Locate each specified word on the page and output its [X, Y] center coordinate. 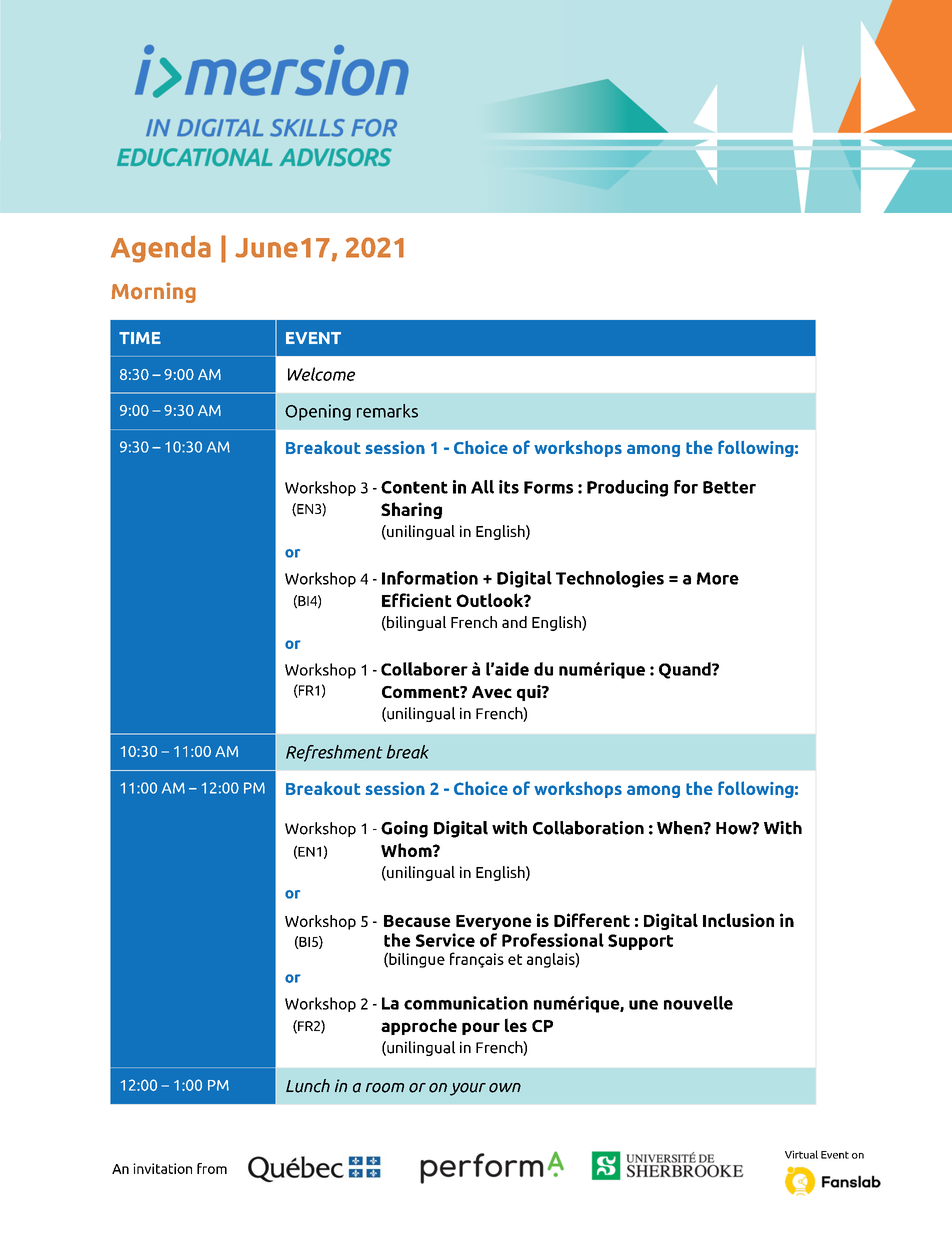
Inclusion [738, 920]
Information [430, 578]
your [468, 1089]
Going [404, 829]
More [718, 578]
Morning [153, 292]
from [212, 1168]
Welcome [321, 374]
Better [729, 487]
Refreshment [334, 753]
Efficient [417, 600]
